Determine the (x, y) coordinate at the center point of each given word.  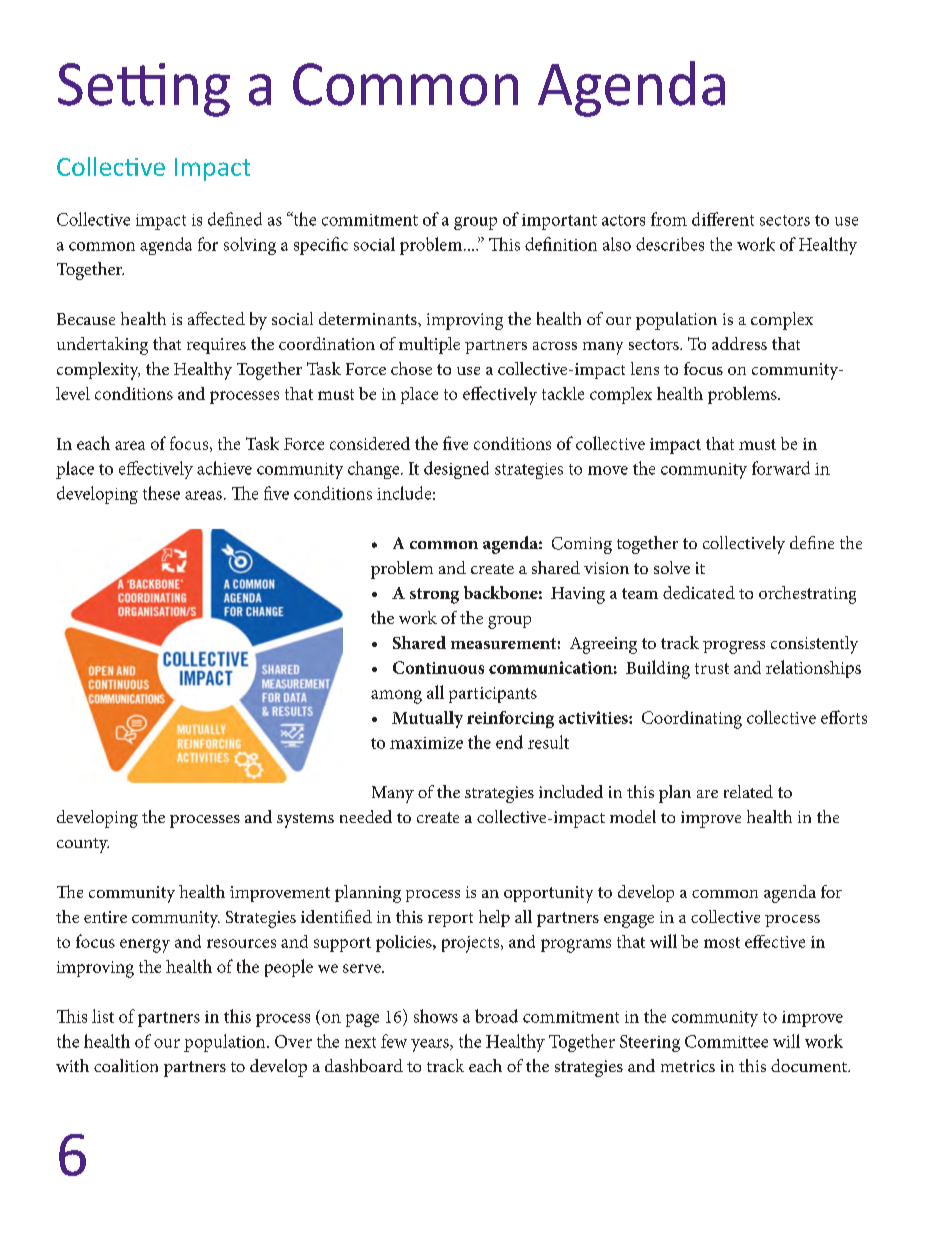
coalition (126, 1065)
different (723, 219)
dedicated (699, 592)
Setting (144, 90)
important (559, 222)
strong (434, 596)
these (161, 493)
